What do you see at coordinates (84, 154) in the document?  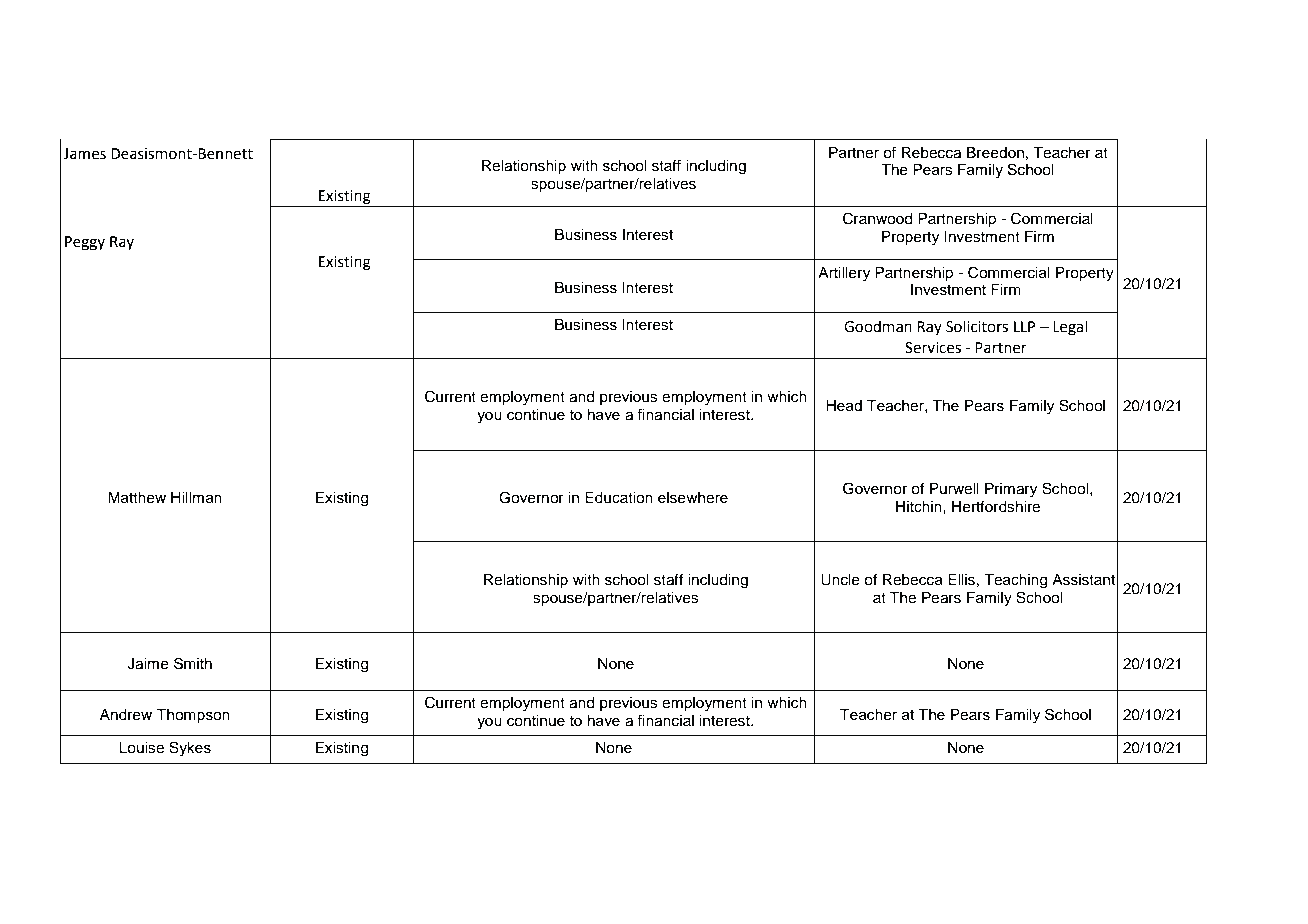 I see `James` at bounding box center [84, 154].
